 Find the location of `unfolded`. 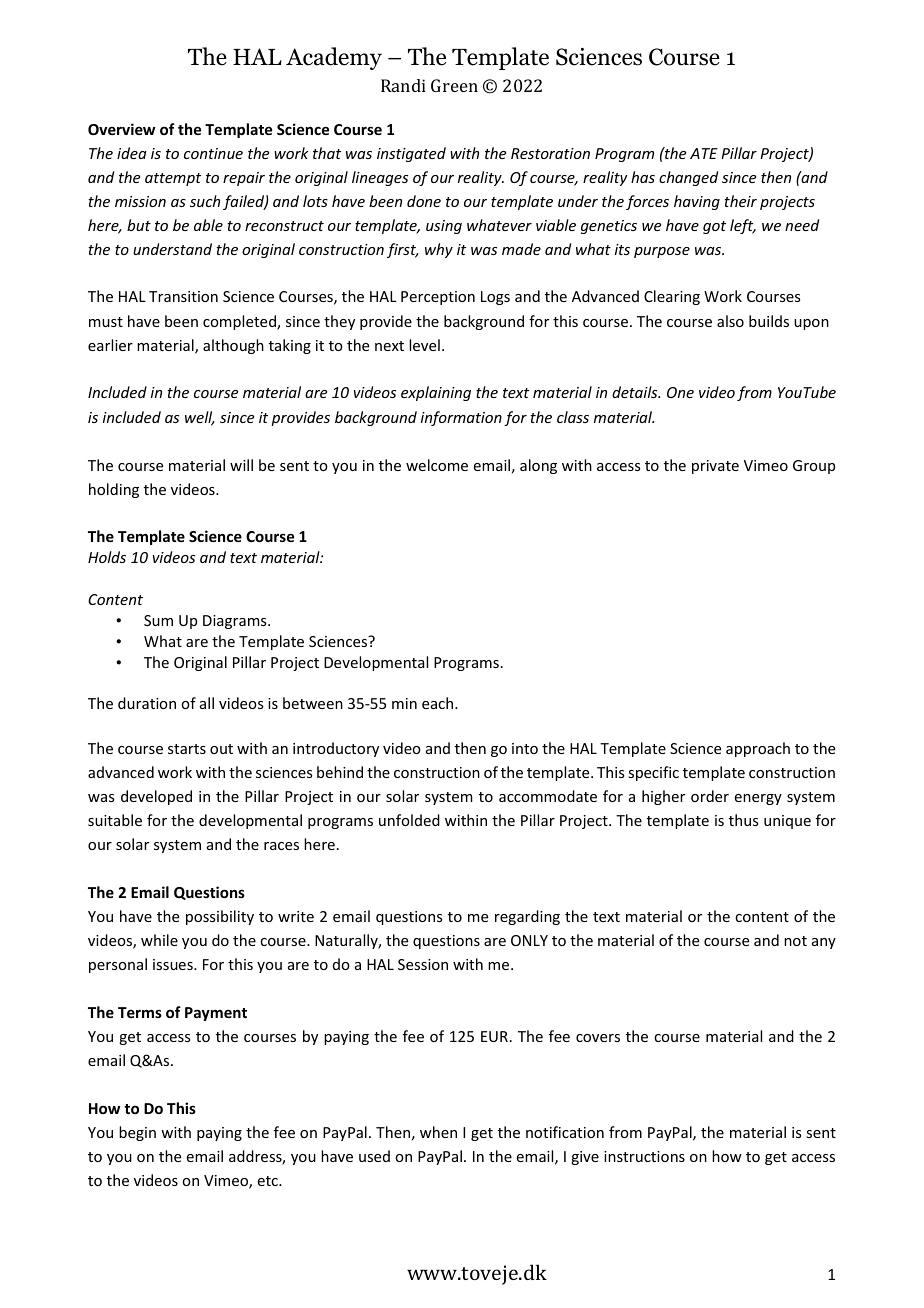

unfolded is located at coordinates (409, 820).
